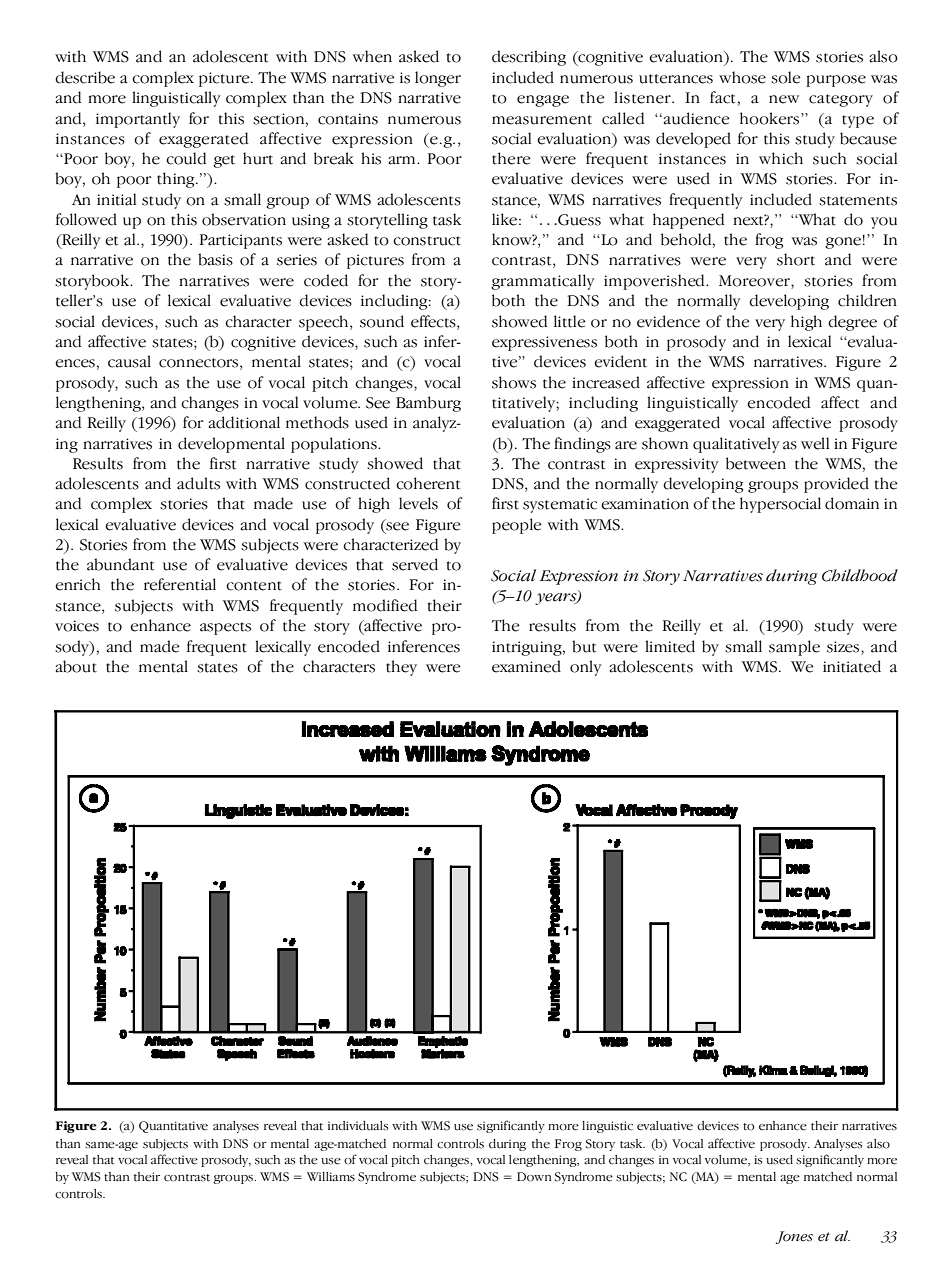  What do you see at coordinates (794, 648) in the screenshot?
I see `sample` at bounding box center [794, 648].
